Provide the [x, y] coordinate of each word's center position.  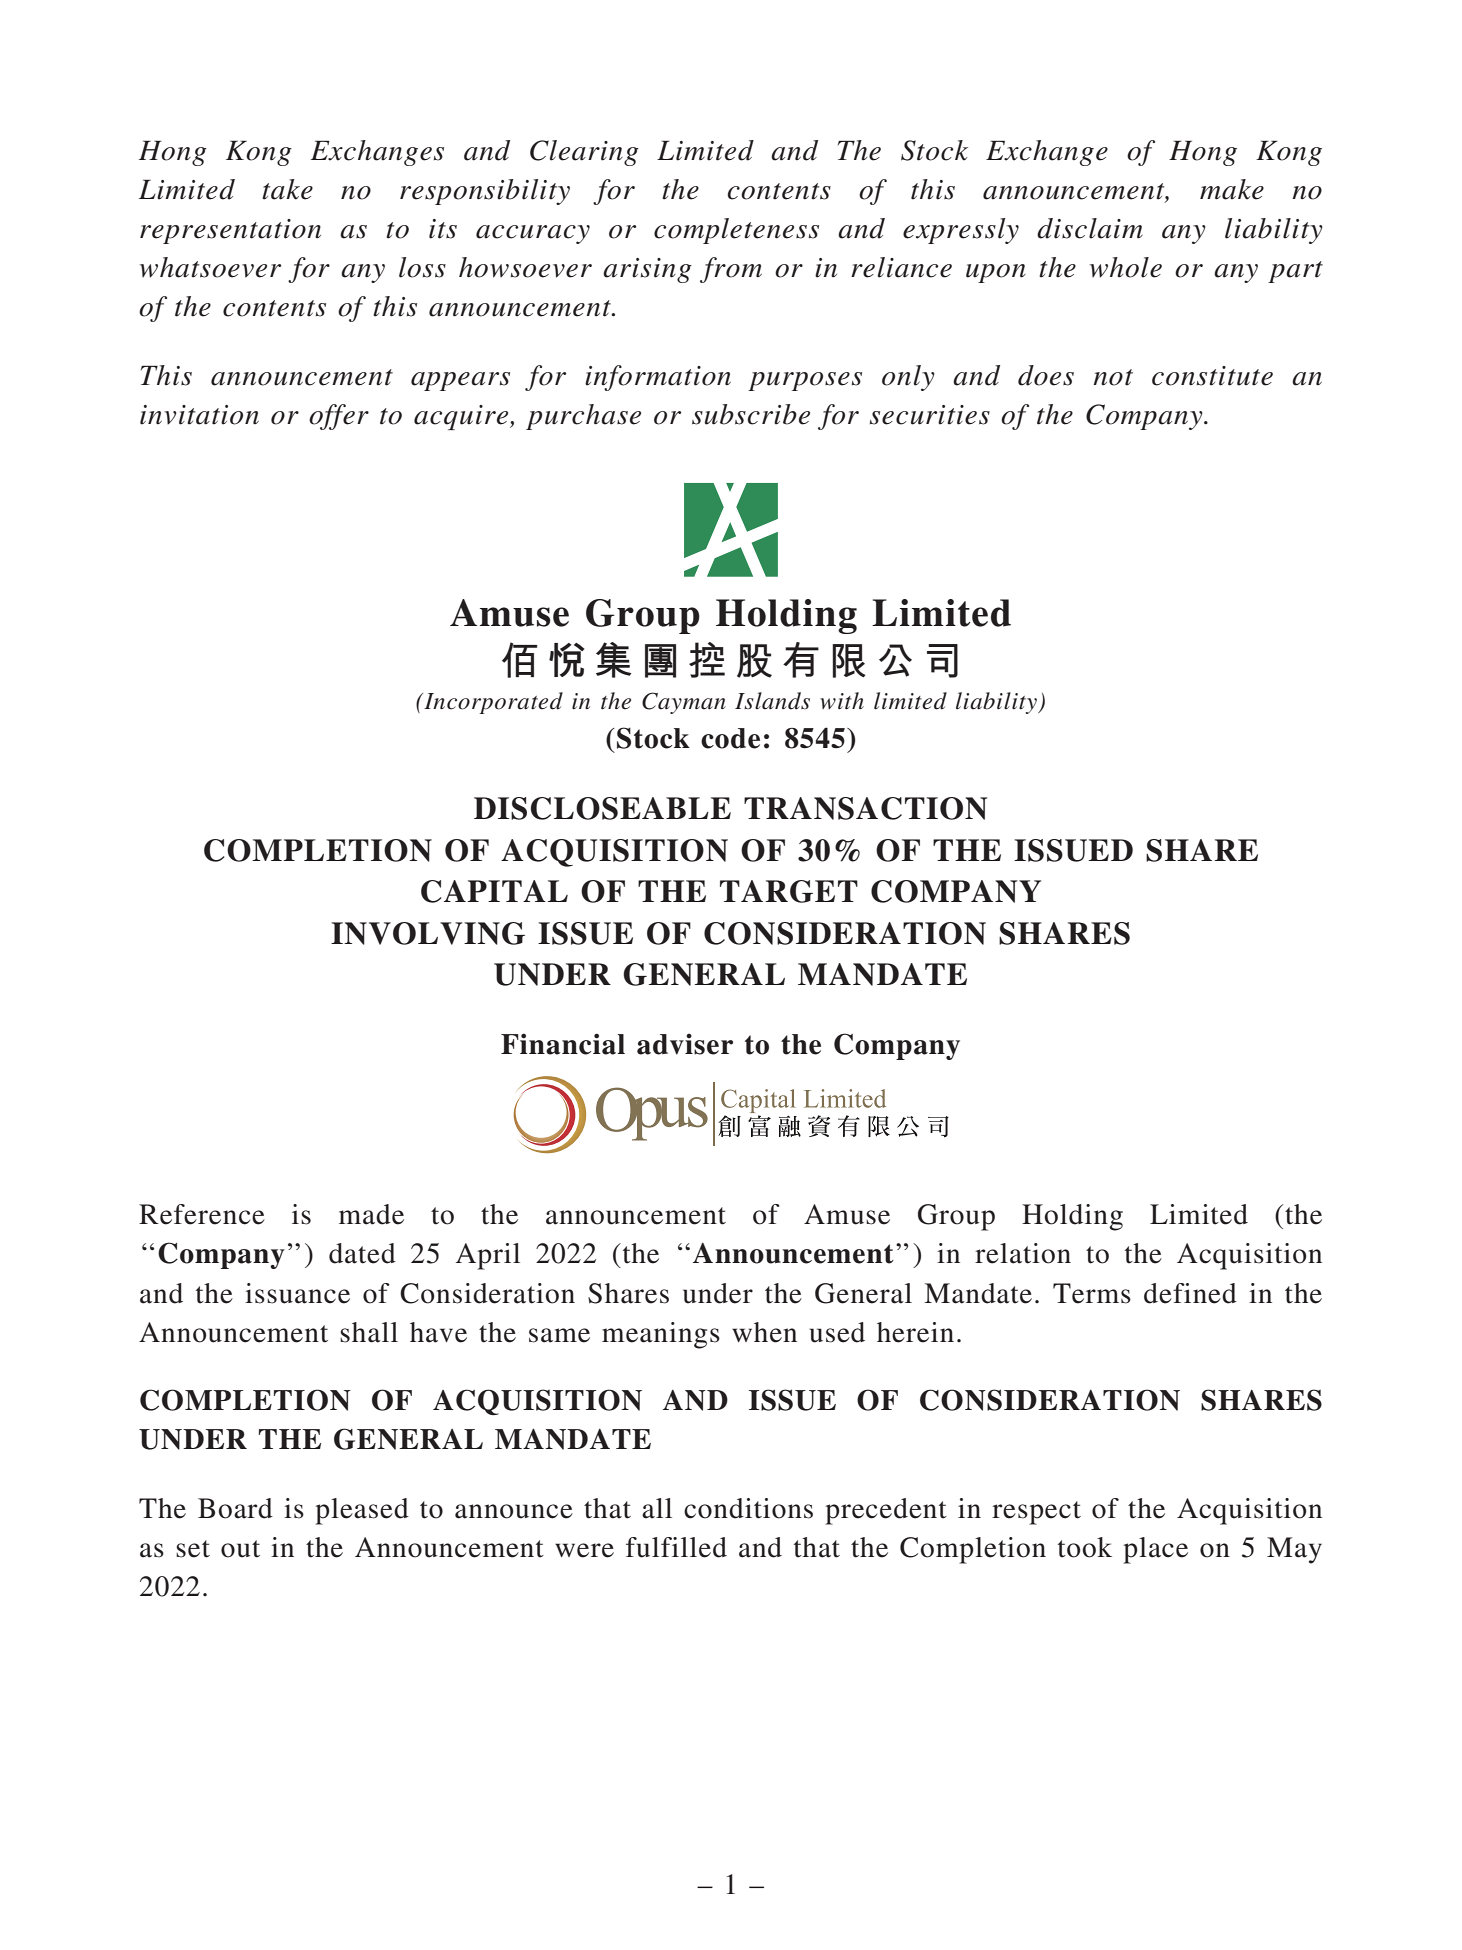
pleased [362, 1511]
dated [362, 1253]
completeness [736, 231]
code [730, 738]
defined [1190, 1293]
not [1113, 377]
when [764, 1332]
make [1232, 189]
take [287, 189]
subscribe [751, 414]
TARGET [789, 891]
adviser [685, 1044]
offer [339, 417]
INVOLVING [428, 933]
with [842, 700]
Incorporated [492, 703]
